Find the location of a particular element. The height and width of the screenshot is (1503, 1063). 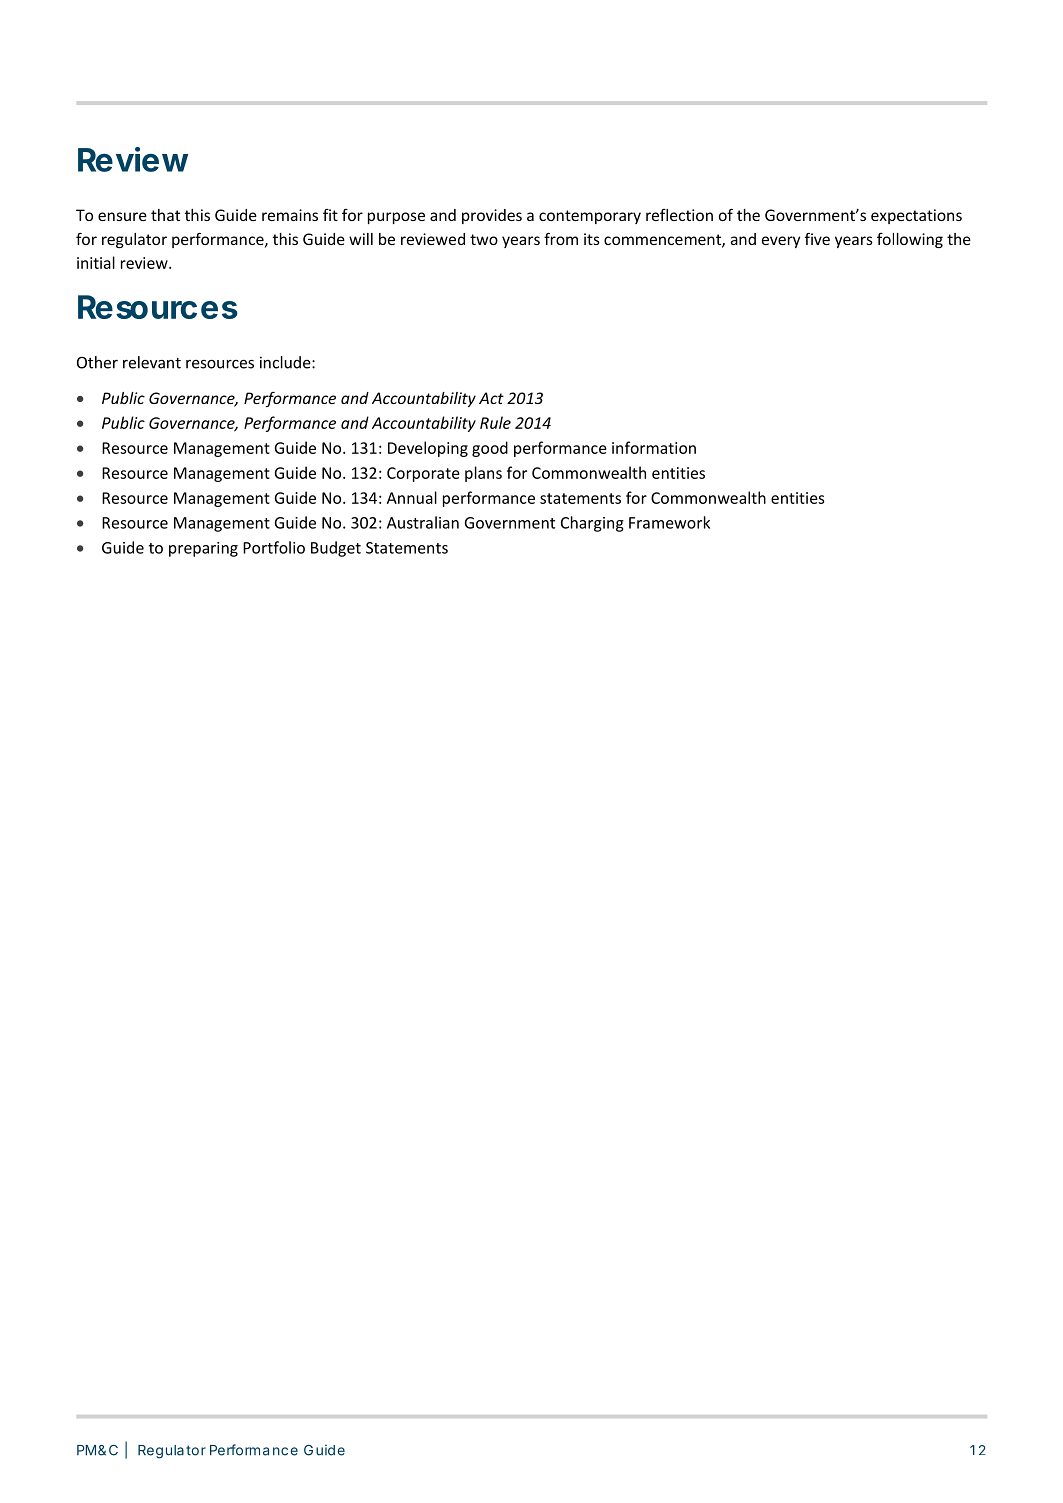

five is located at coordinates (817, 239).
